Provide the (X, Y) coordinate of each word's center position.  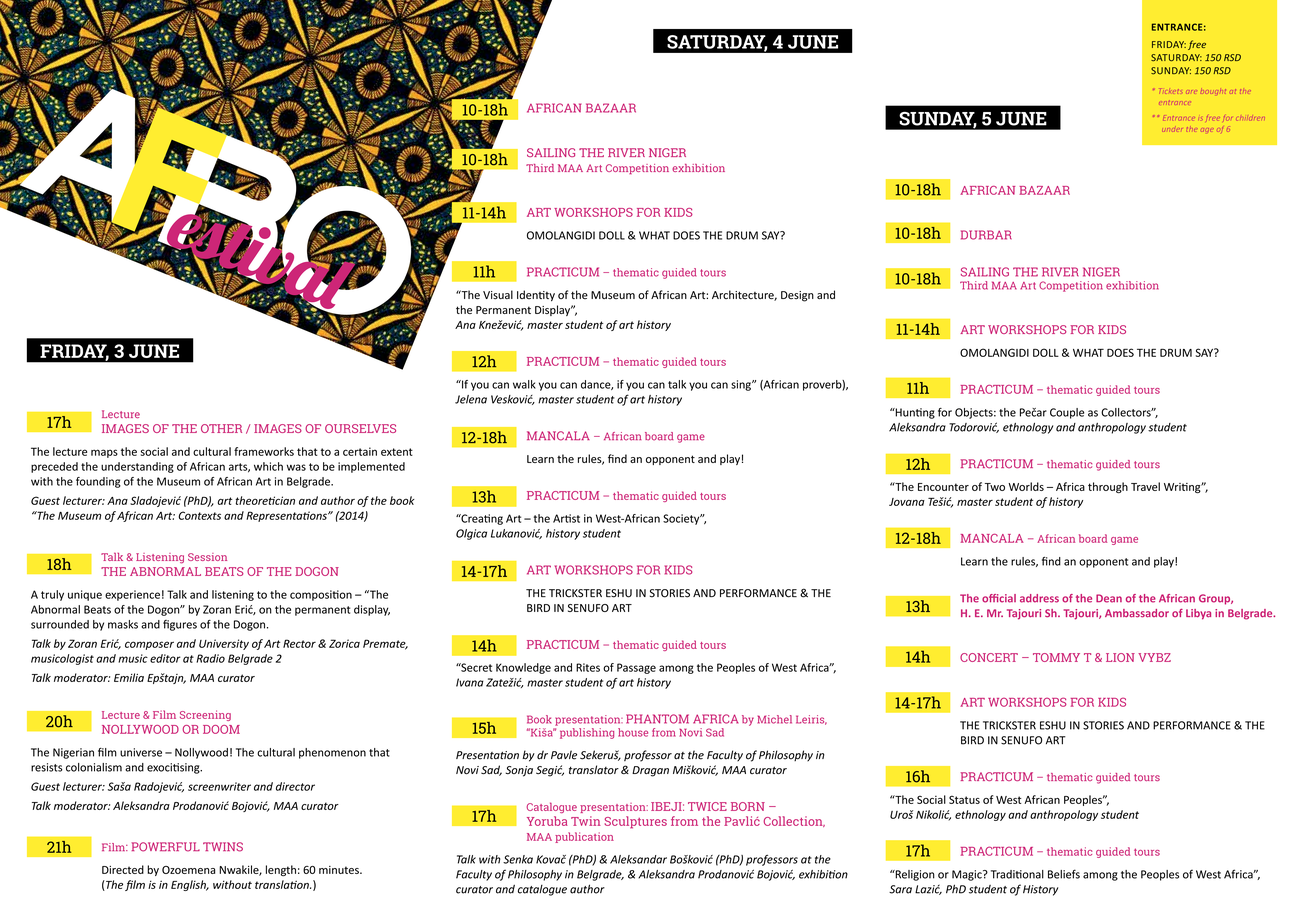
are (1191, 92)
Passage (636, 668)
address (1039, 598)
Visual (498, 295)
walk (524, 384)
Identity (536, 295)
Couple (1067, 413)
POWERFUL (166, 847)
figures (180, 625)
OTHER (221, 428)
